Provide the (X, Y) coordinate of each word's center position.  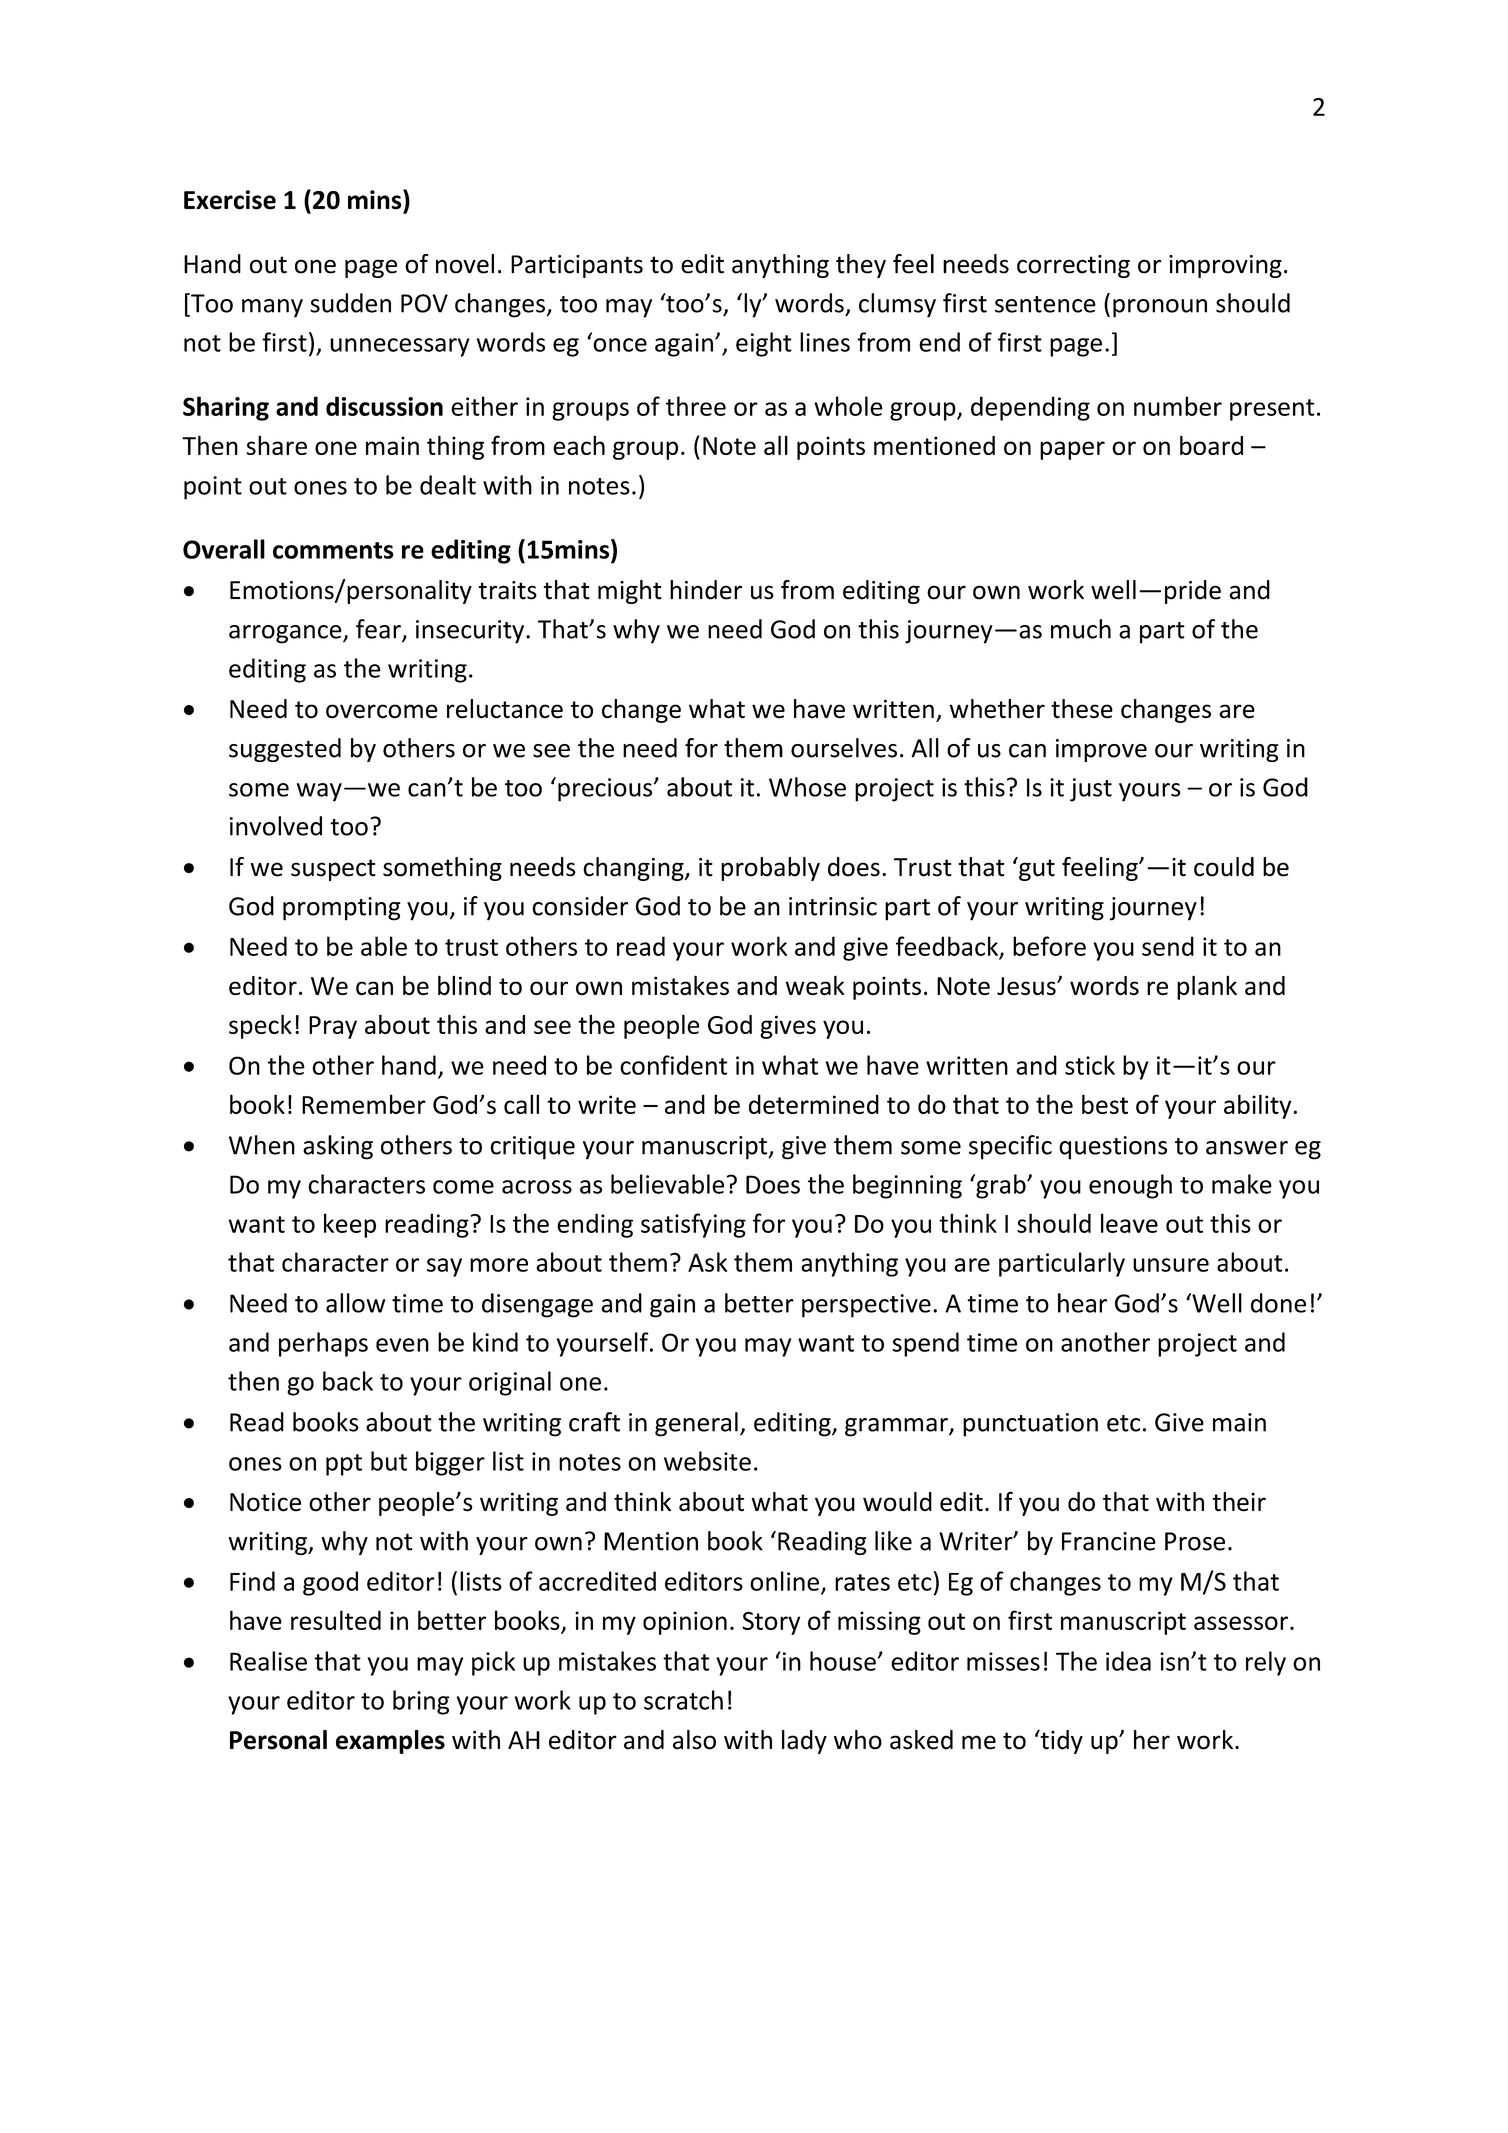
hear (1082, 1303)
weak (815, 985)
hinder (706, 590)
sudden (350, 303)
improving (1225, 266)
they (861, 266)
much (1081, 629)
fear (379, 630)
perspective (866, 1306)
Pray (333, 1027)
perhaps (323, 1344)
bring (421, 1702)
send (1168, 946)
